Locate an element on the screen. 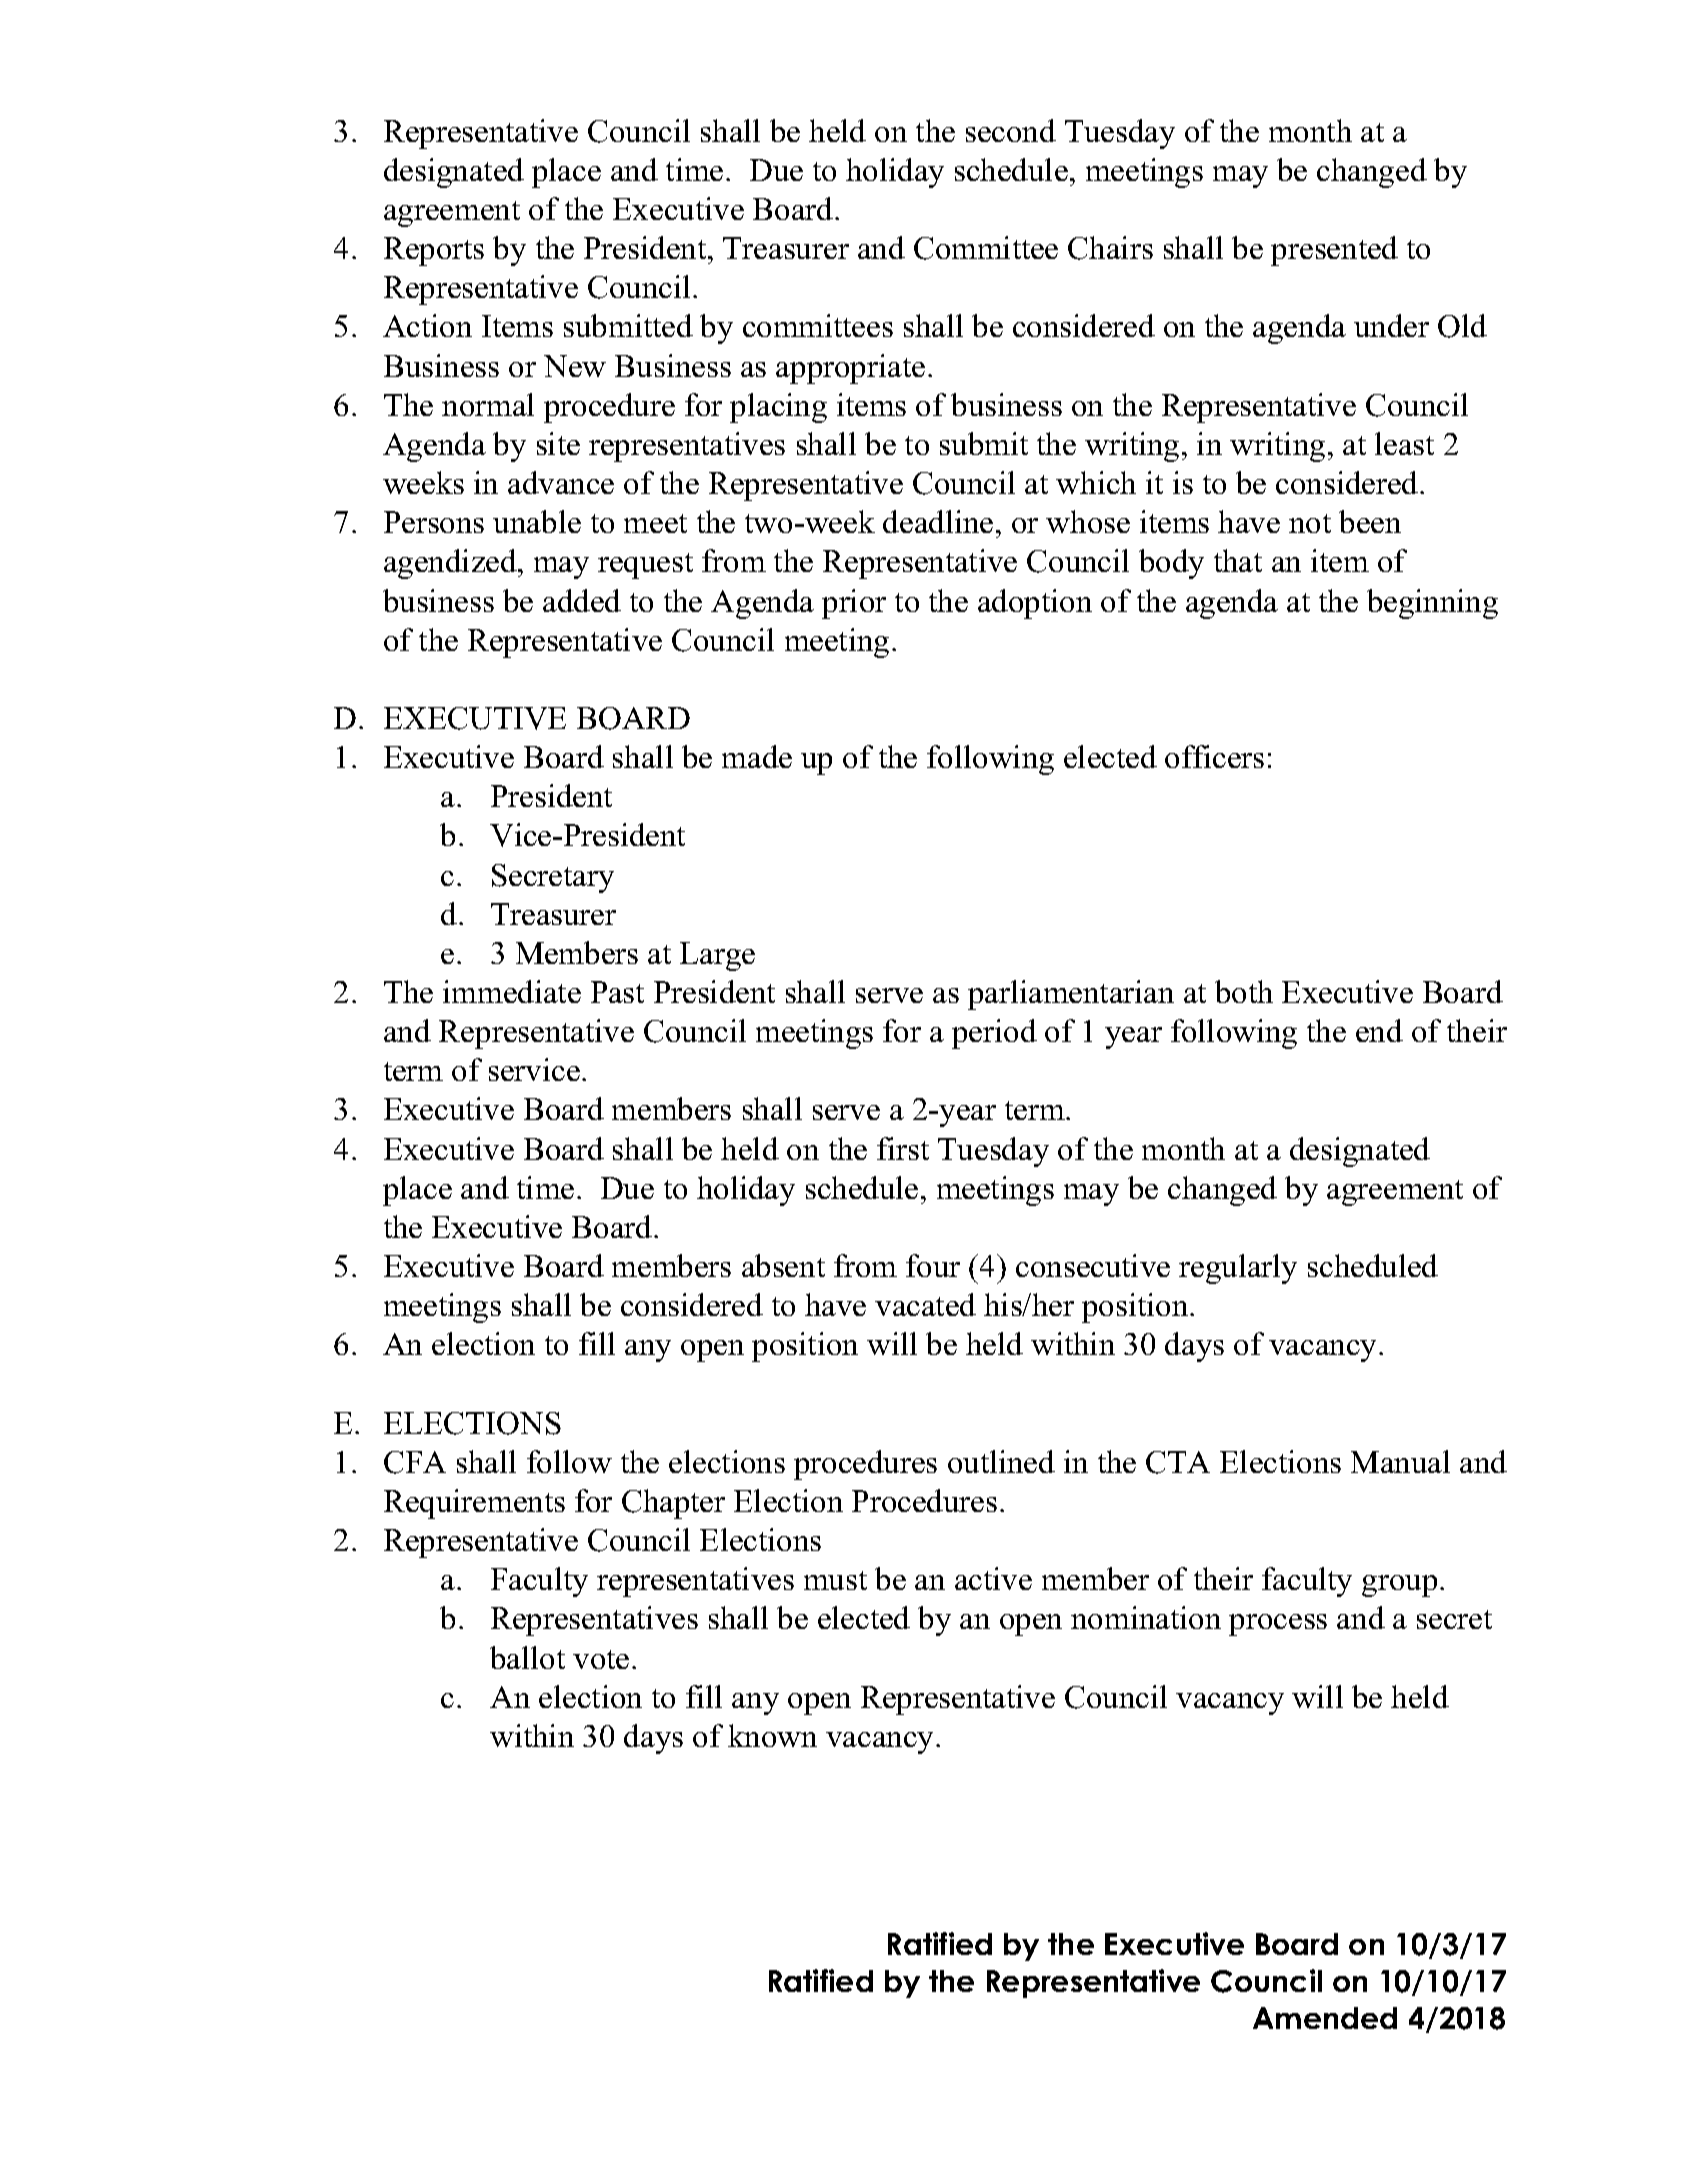 This screenshot has height=2176, width=1681. made is located at coordinates (757, 756).
